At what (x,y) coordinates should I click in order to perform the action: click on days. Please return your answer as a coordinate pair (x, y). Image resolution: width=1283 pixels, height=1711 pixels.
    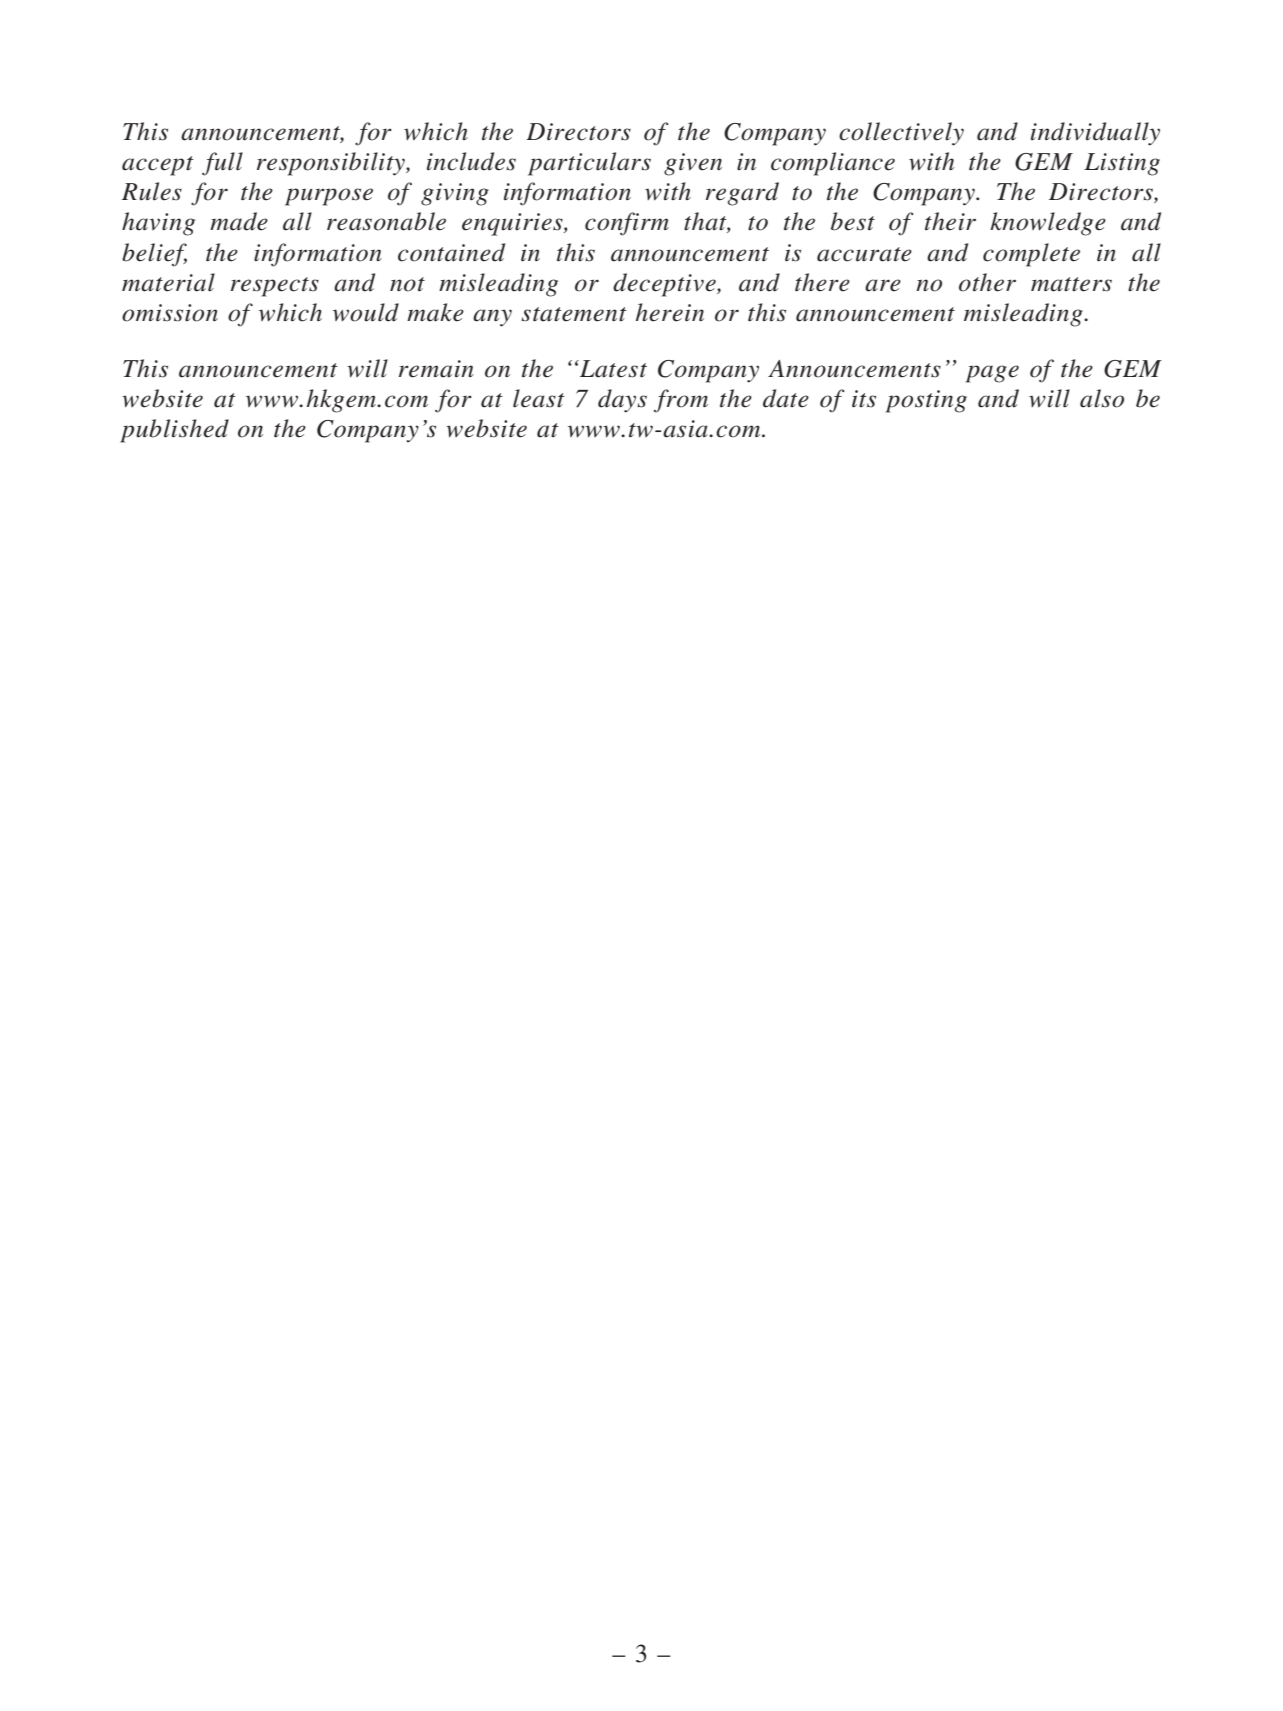
    Looking at the image, I should click on (622, 401).
